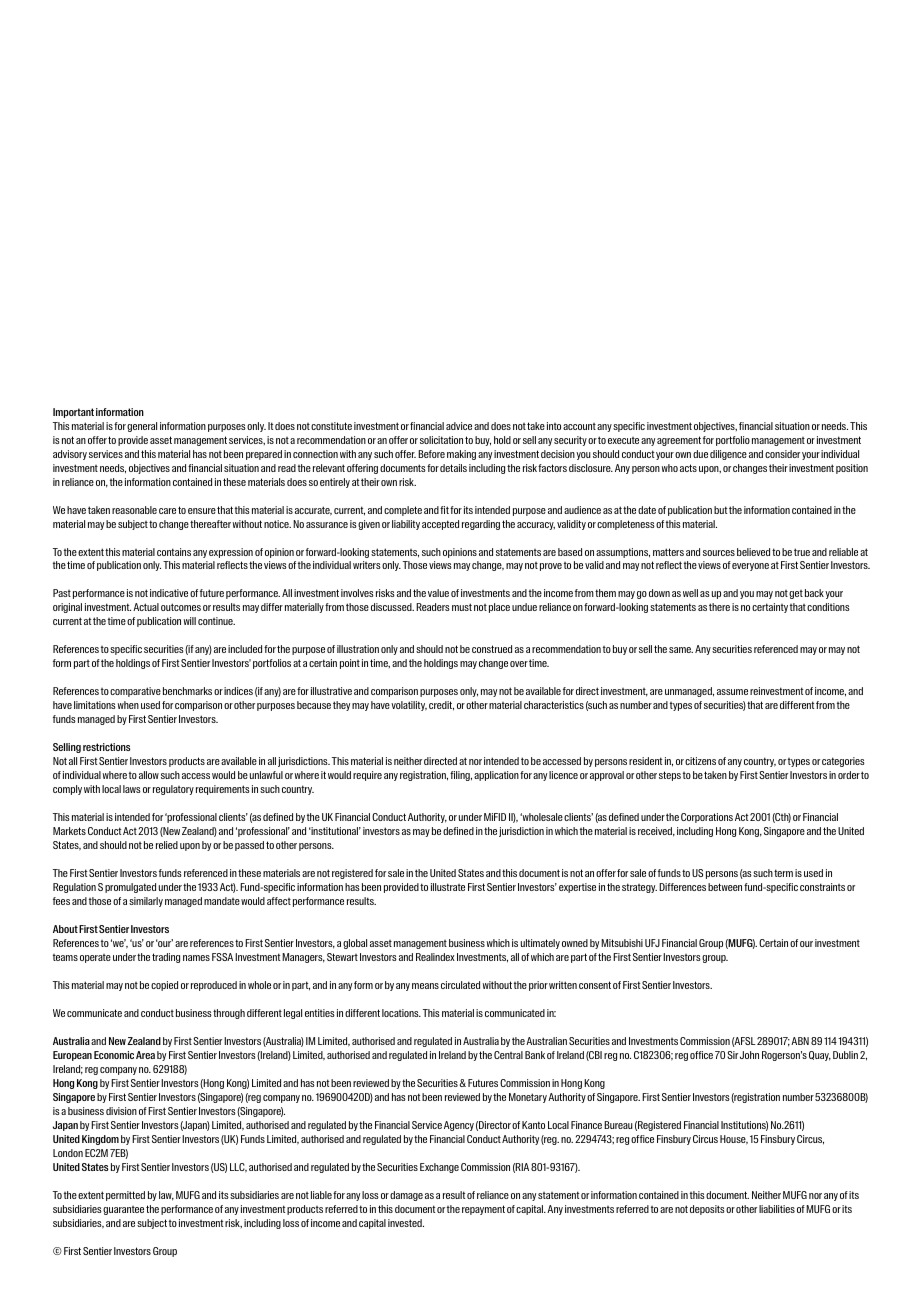  What do you see at coordinates (142, 427) in the screenshot?
I see `general` at bounding box center [142, 427].
